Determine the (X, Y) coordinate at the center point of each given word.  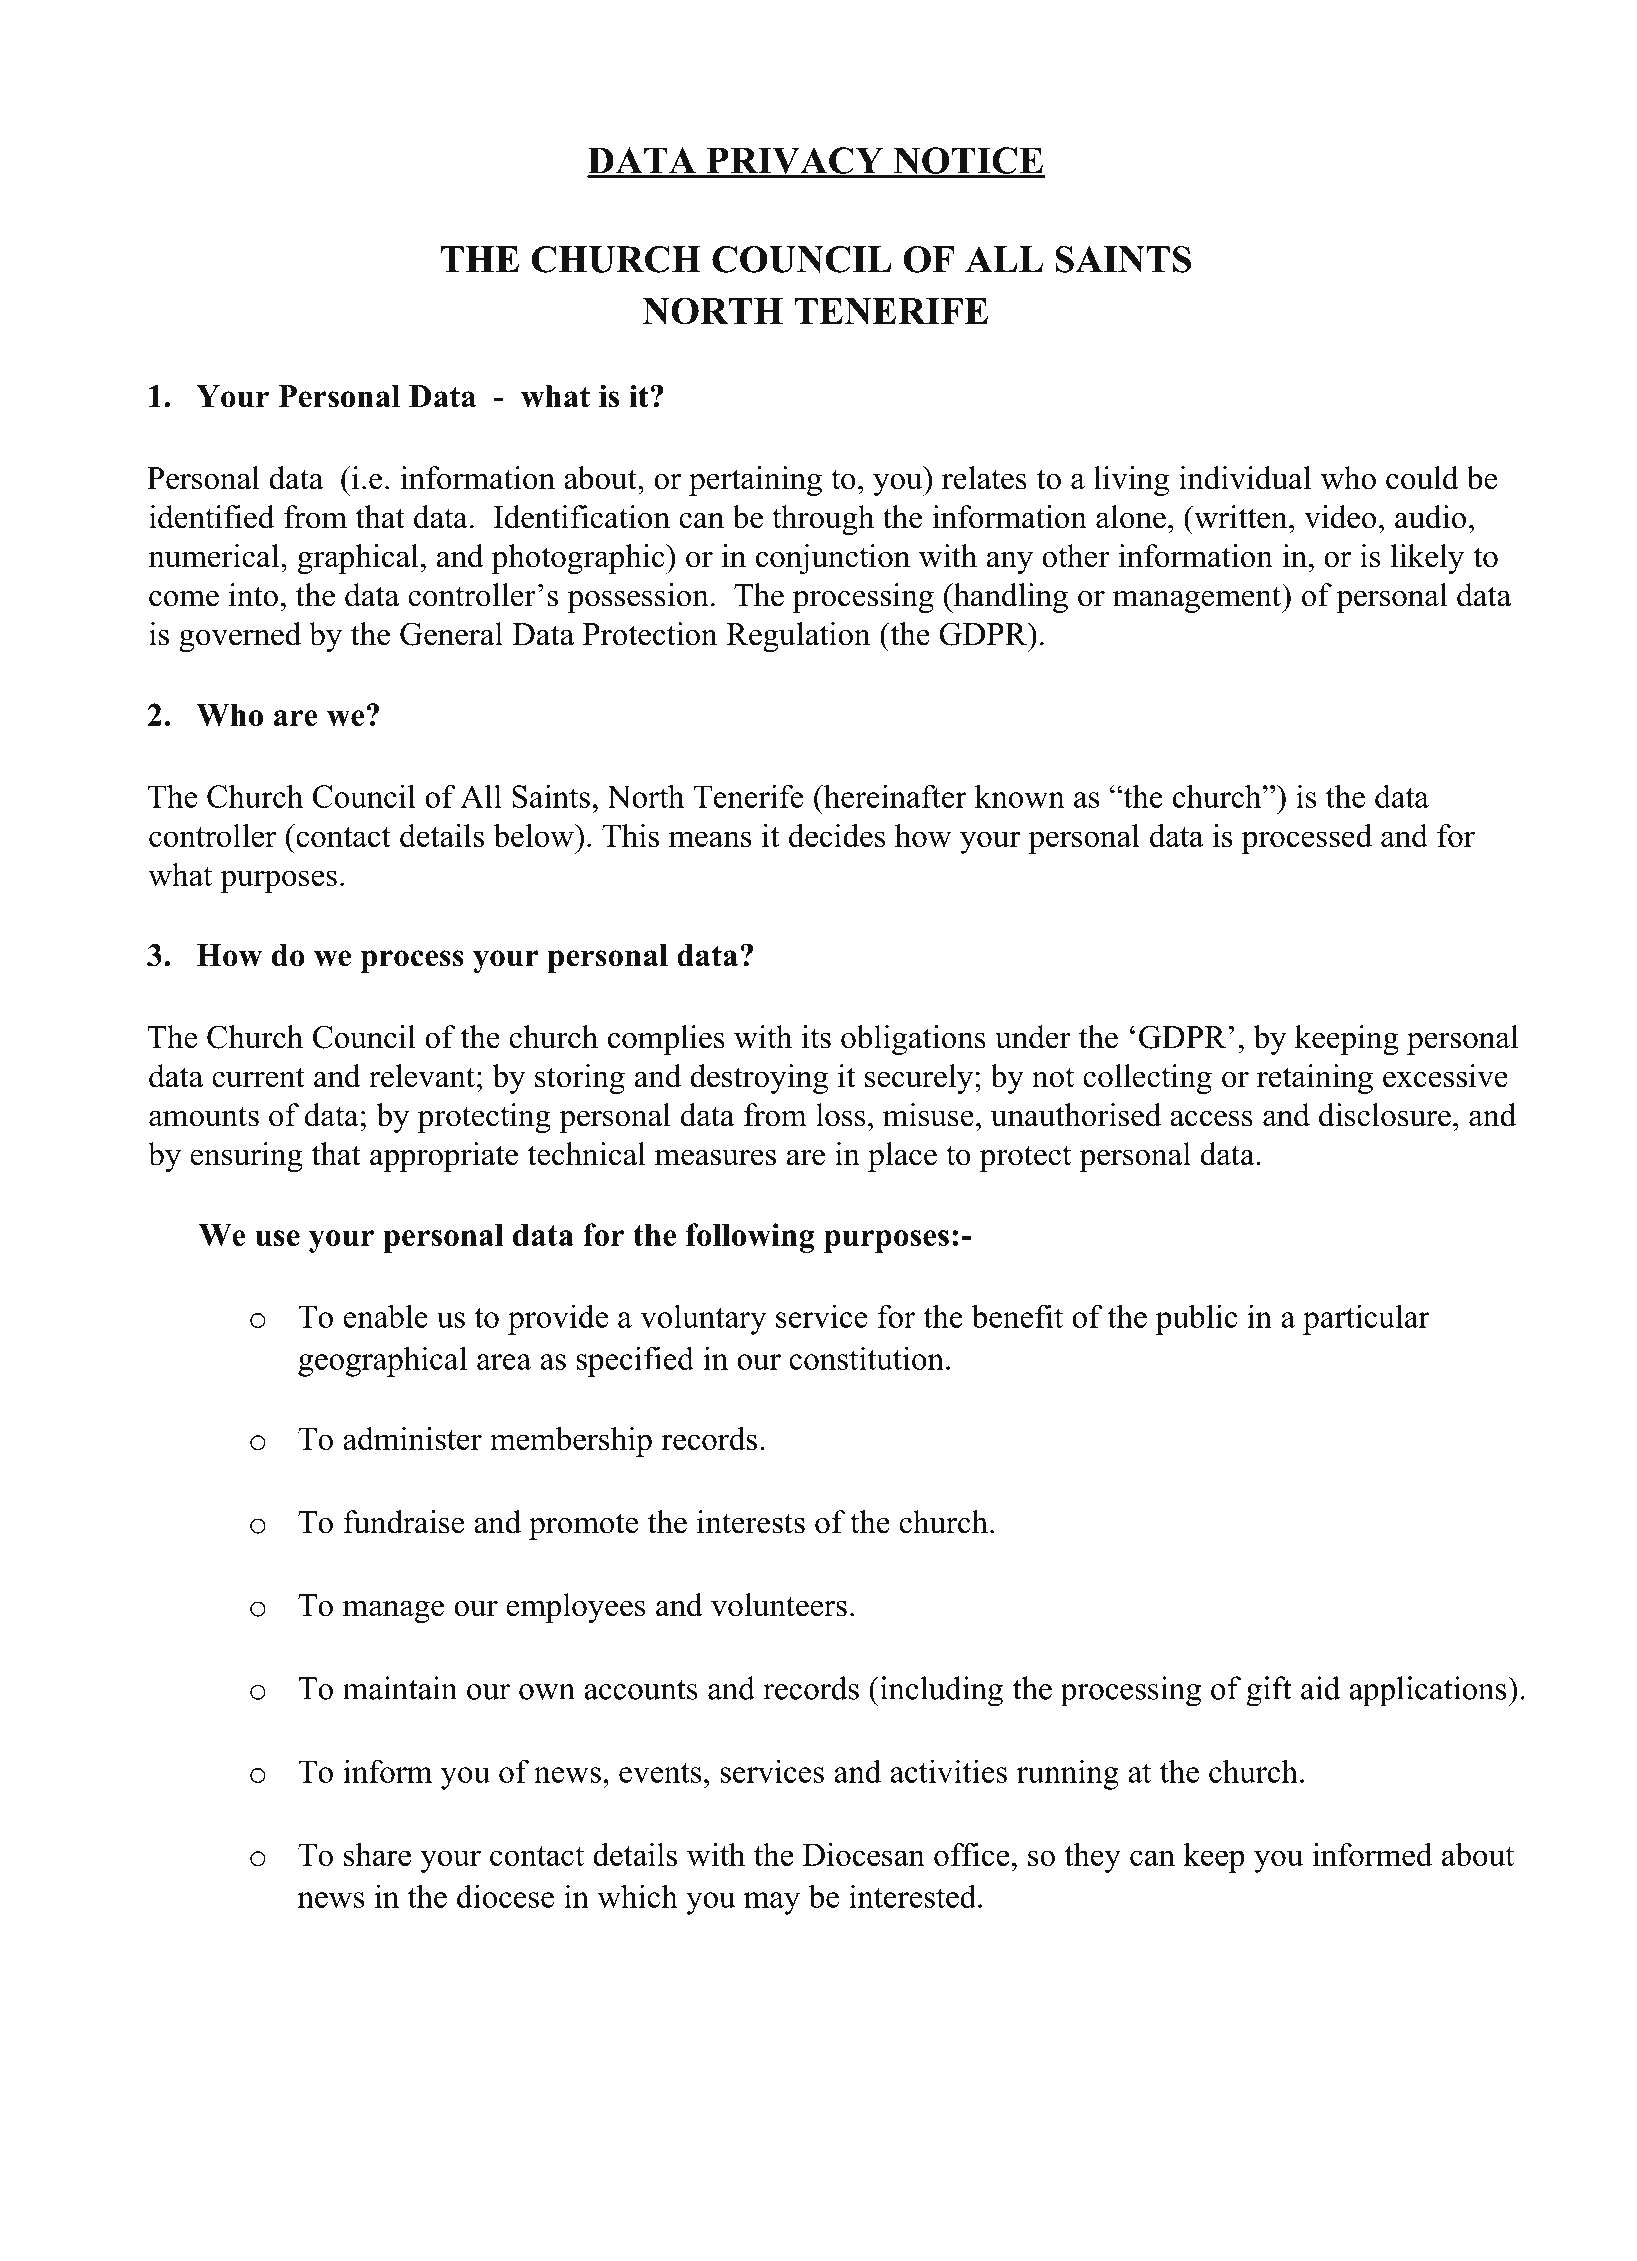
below (534, 835)
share (377, 1854)
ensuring (246, 1157)
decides (837, 835)
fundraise (404, 1522)
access (1211, 1119)
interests (751, 1522)
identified (211, 517)
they (1092, 1858)
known (1020, 796)
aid (1320, 1688)
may (772, 1903)
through (823, 520)
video (1340, 517)
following (750, 1238)
